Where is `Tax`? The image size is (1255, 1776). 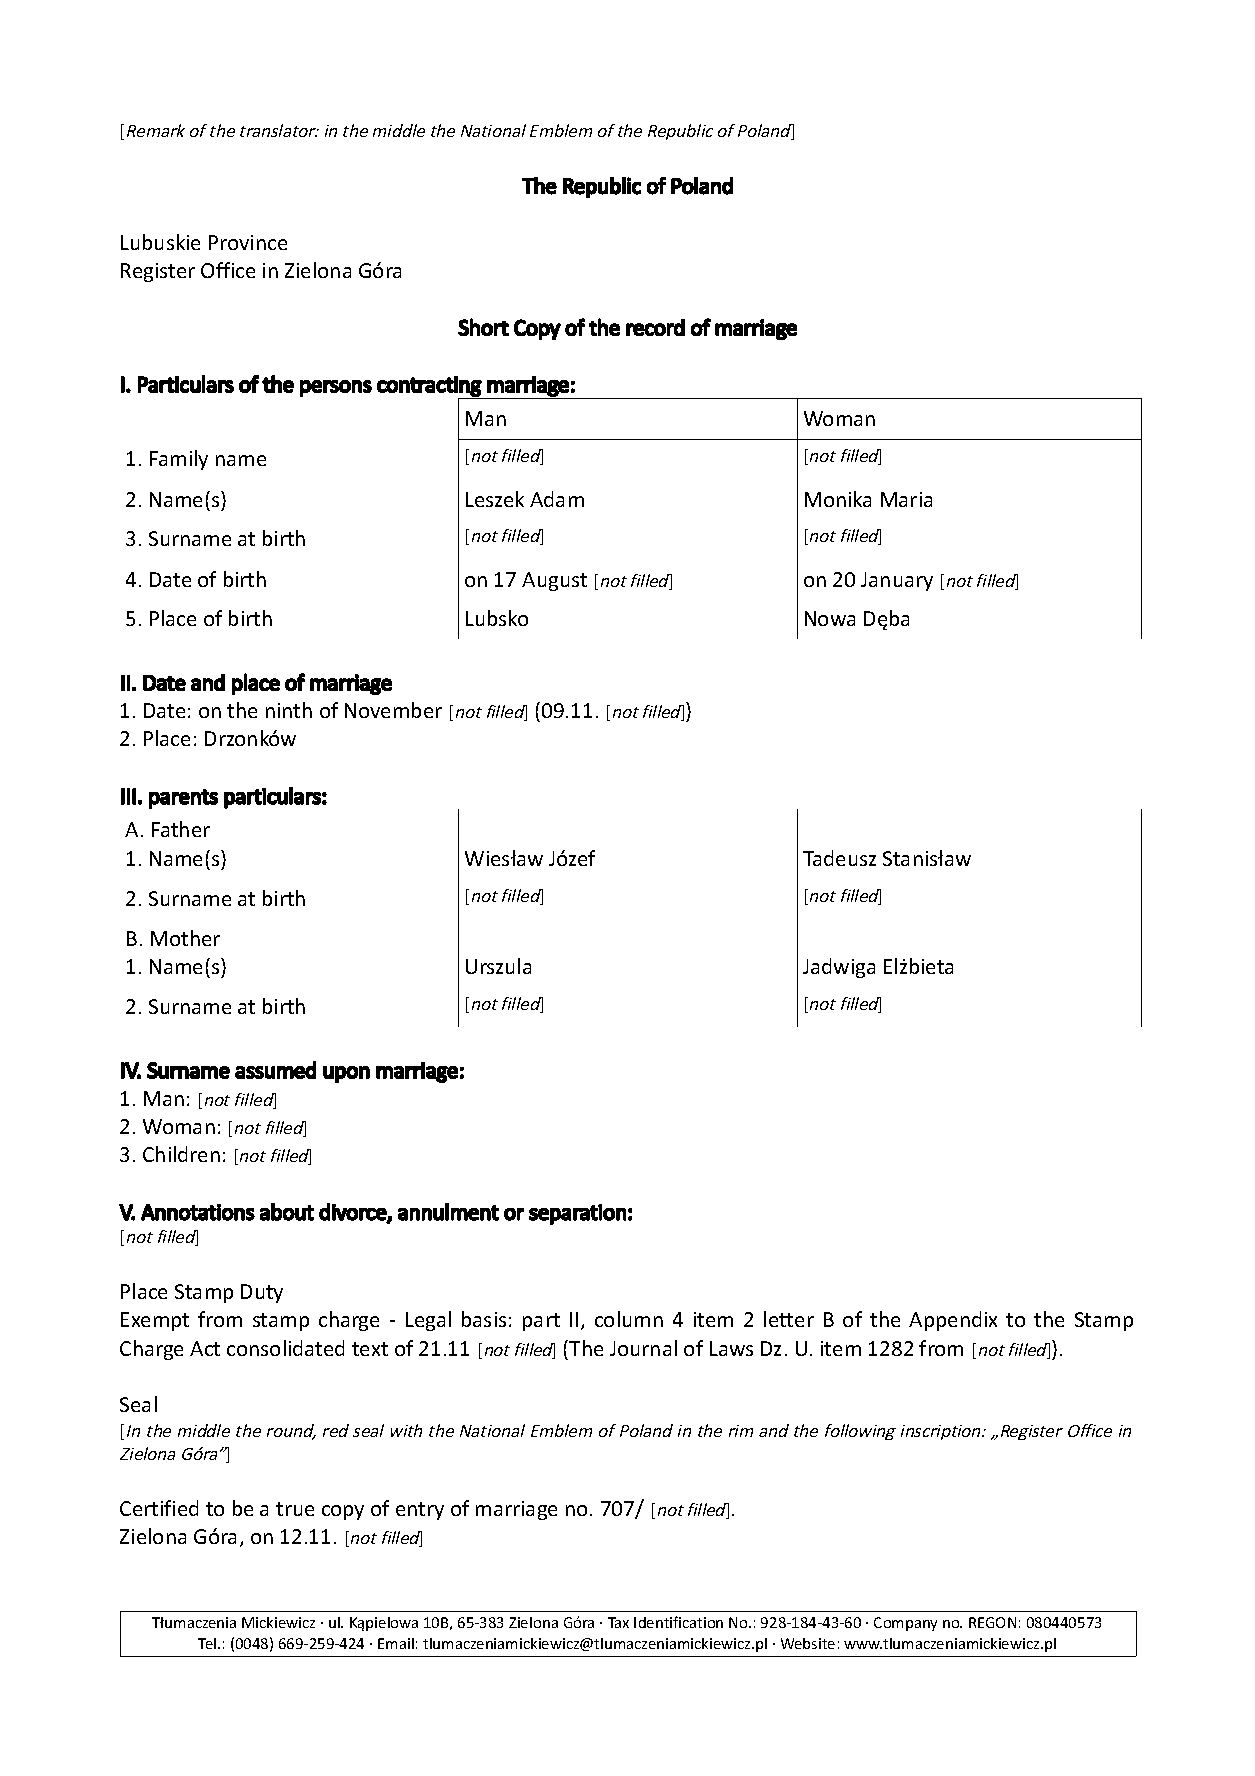
Tax is located at coordinates (618, 1622).
